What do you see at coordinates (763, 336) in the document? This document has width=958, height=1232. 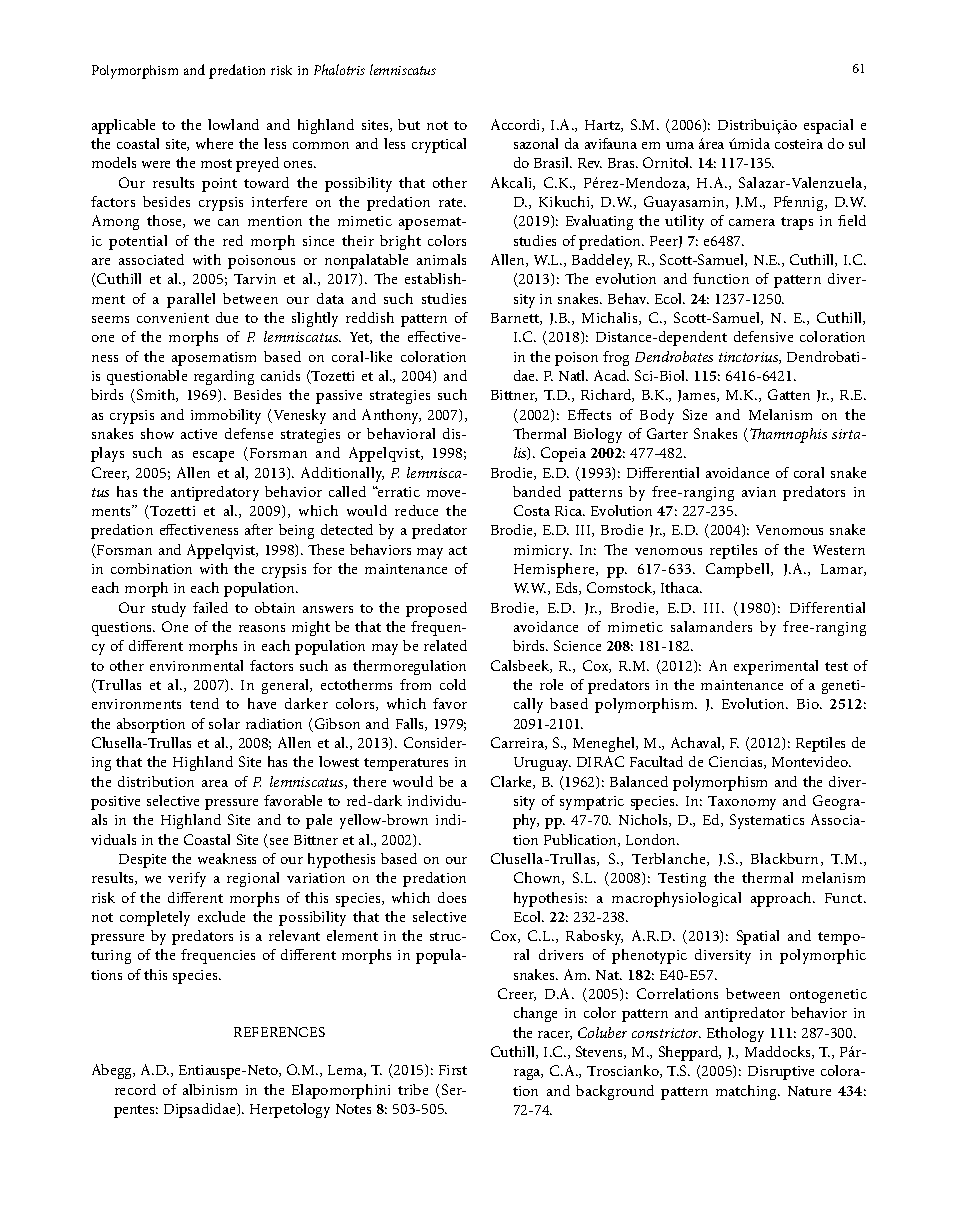 I see `defensive` at bounding box center [763, 336].
